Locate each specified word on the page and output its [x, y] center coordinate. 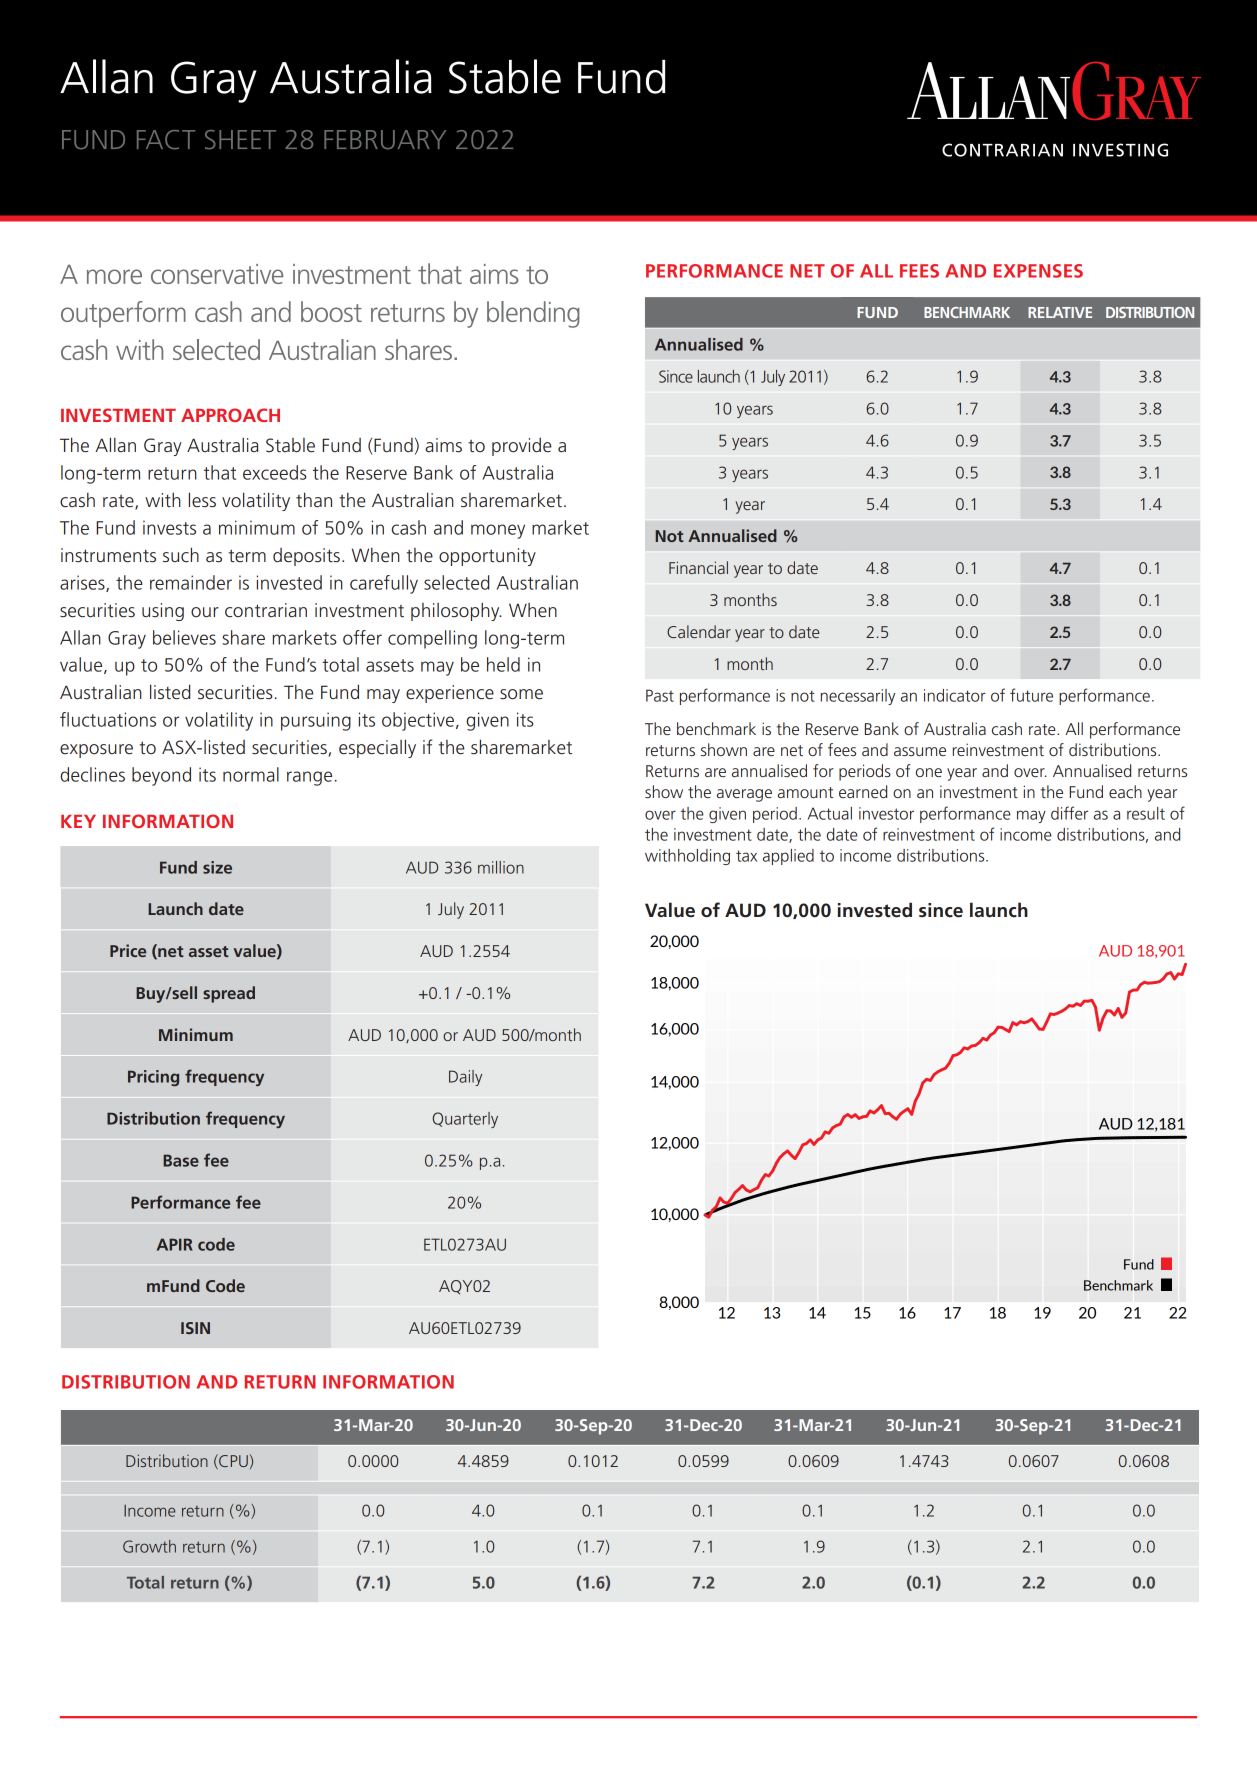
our [205, 612]
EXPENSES [1038, 271]
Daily [465, 1078]
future [1031, 695]
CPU [232, 1461]
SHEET [240, 140]
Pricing [153, 1078]
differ [1069, 813]
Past [660, 695]
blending [533, 314]
